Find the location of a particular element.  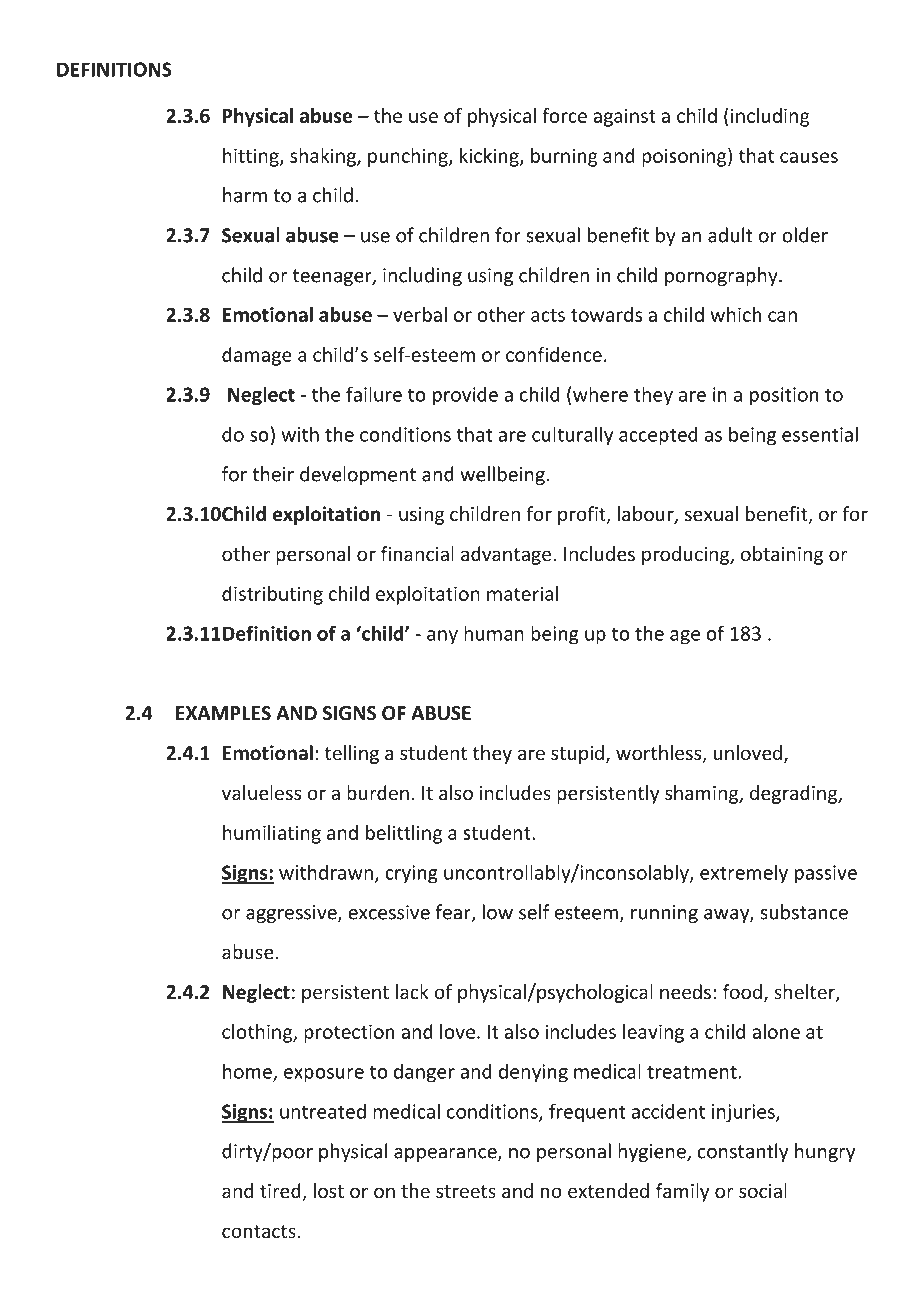

kicking is located at coordinates (490, 157).
